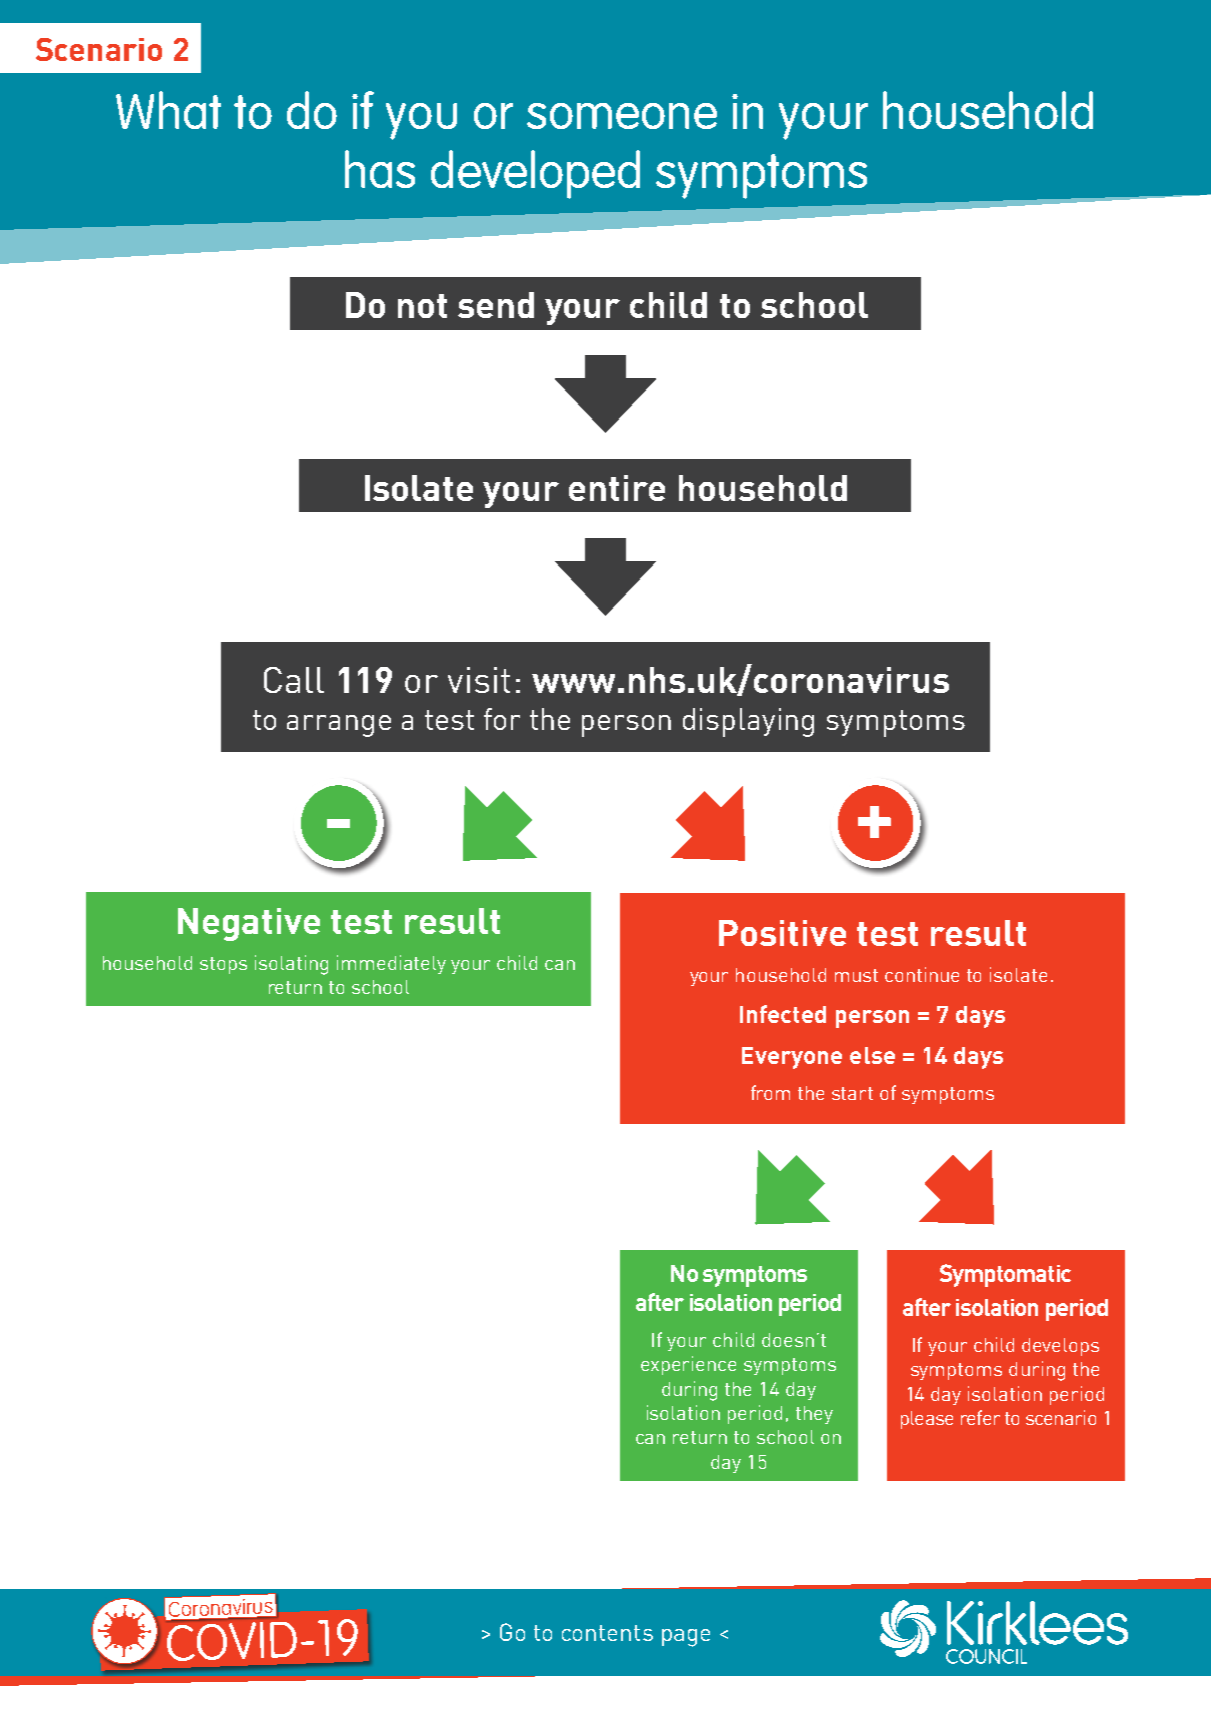 The width and height of the screenshot is (1211, 1712). What do you see at coordinates (535, 174) in the screenshot?
I see `developed` at bounding box center [535, 174].
